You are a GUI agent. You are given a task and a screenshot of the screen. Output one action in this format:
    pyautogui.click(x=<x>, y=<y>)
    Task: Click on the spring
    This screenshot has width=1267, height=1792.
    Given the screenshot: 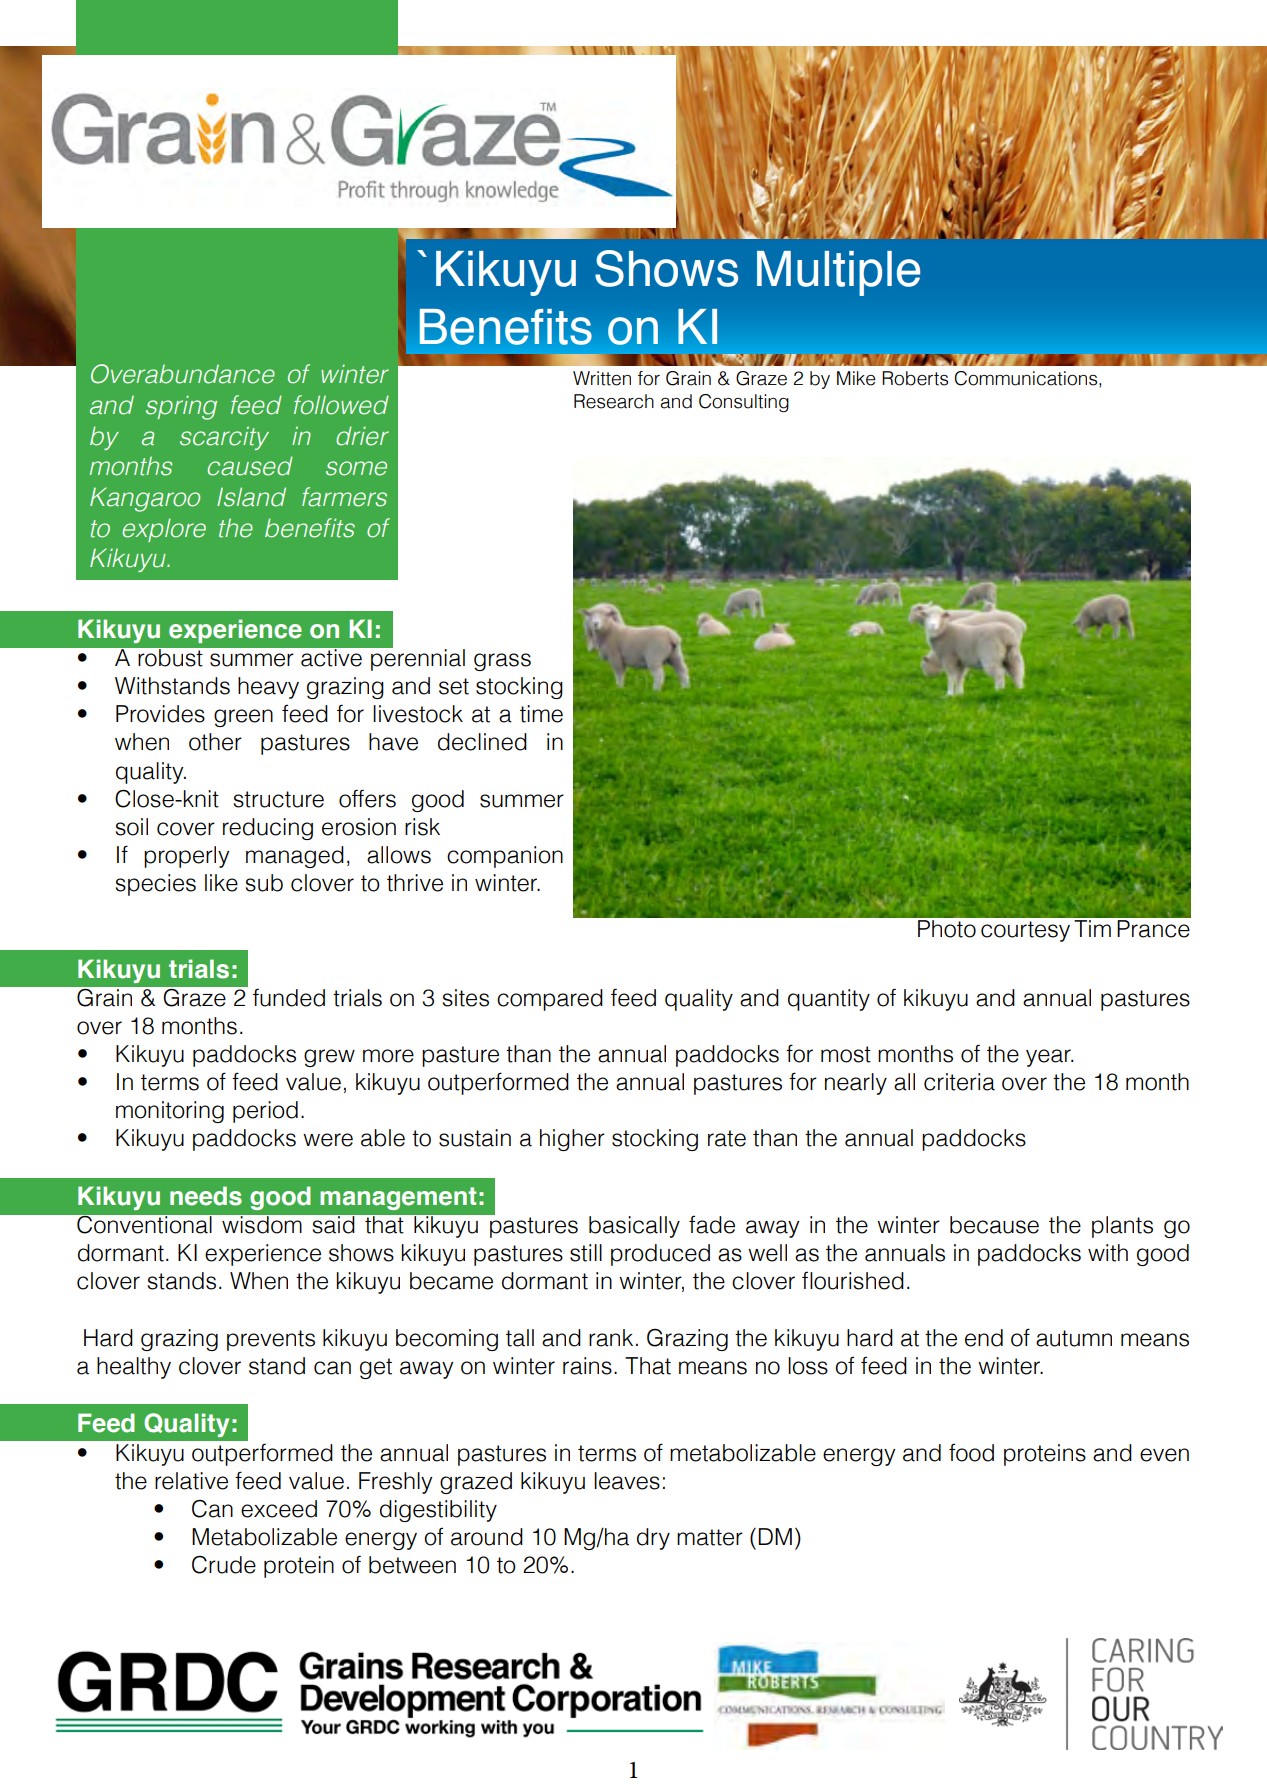 What is the action you would take?
    pyautogui.click(x=181, y=407)
